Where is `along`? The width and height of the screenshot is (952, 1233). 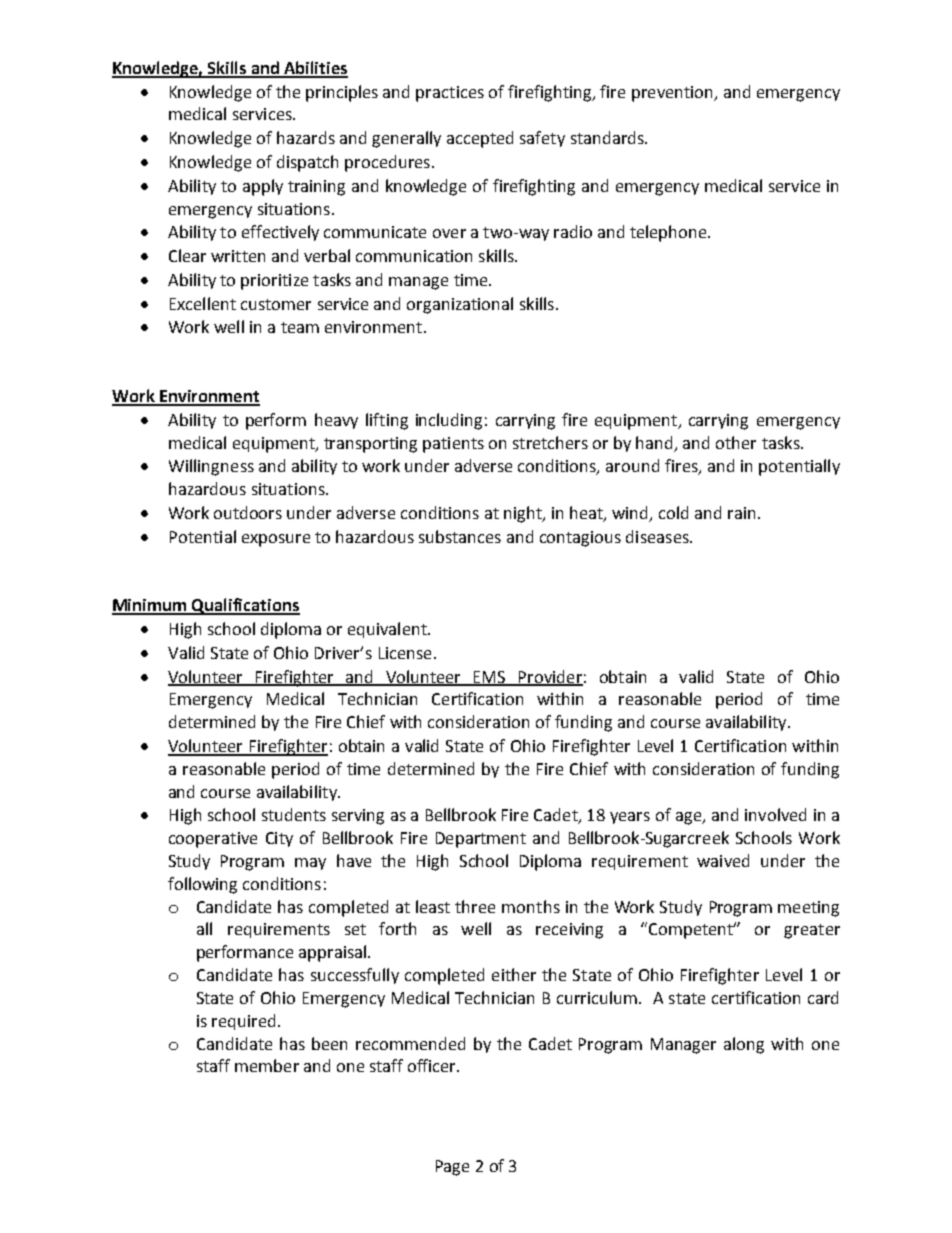
along is located at coordinates (744, 1045).
